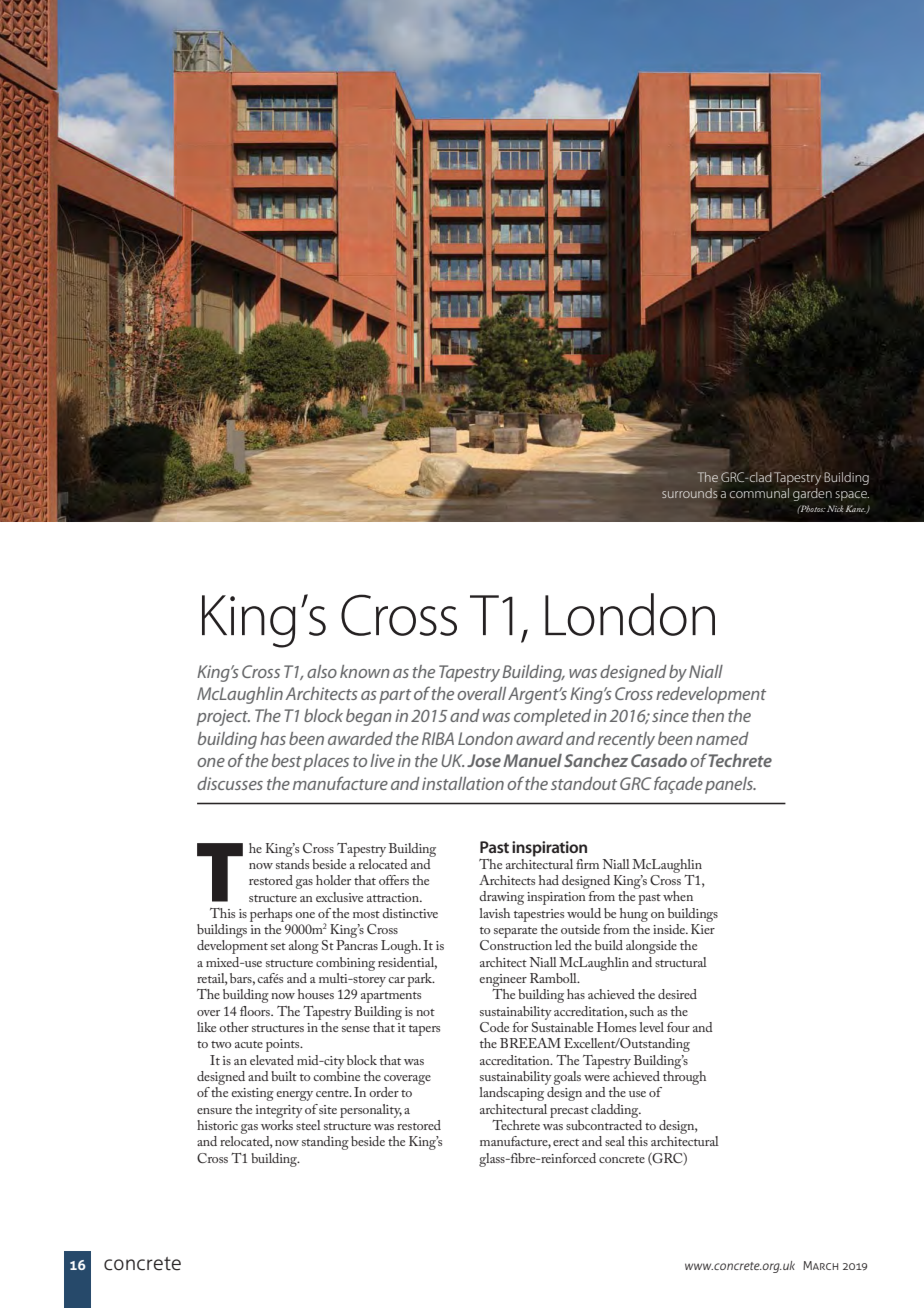  I want to click on also, so click(322, 671).
